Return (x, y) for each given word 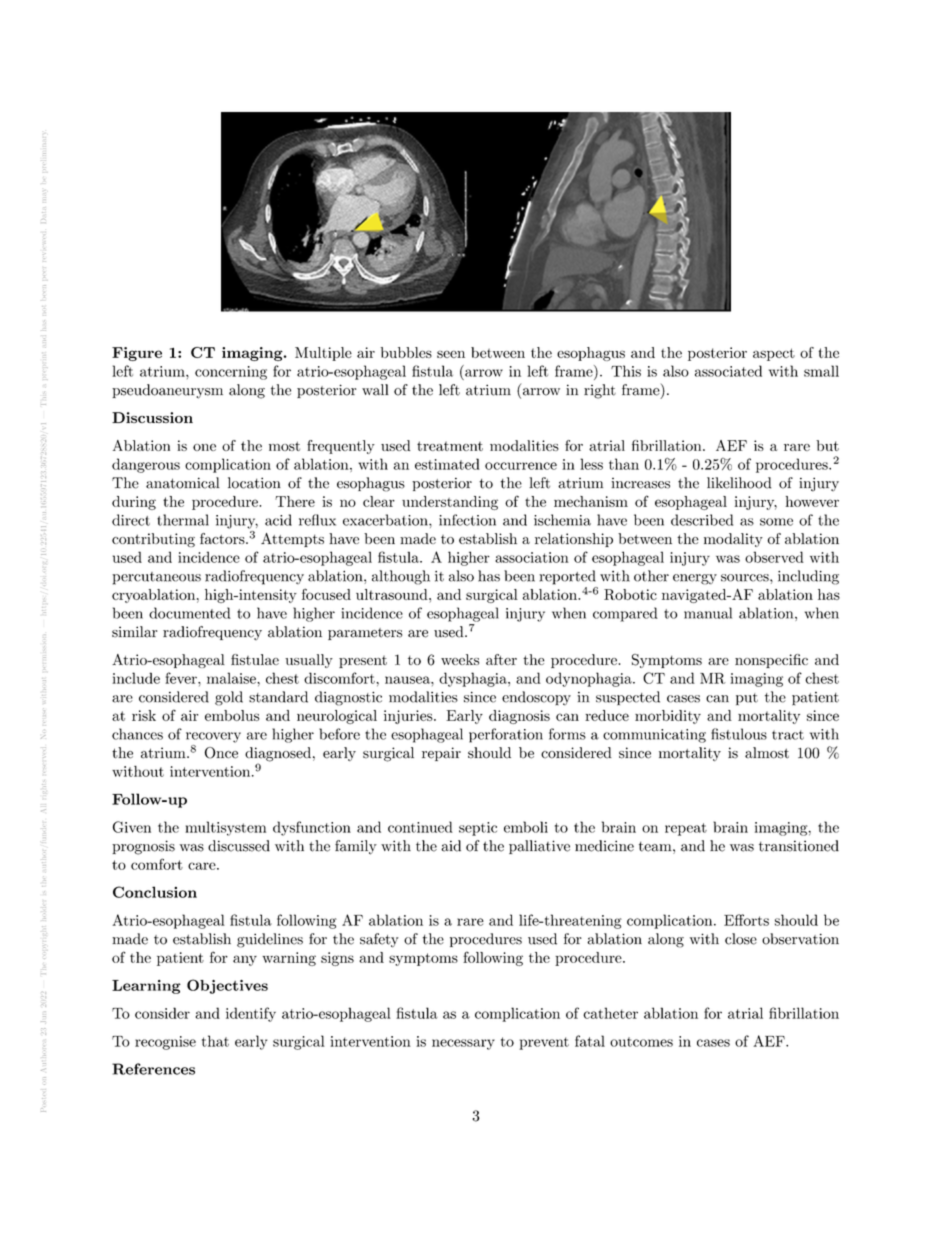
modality (733, 540)
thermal (183, 520)
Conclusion (155, 892)
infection (467, 520)
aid (451, 846)
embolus (232, 715)
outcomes (641, 1042)
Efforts (746, 920)
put (747, 699)
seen (451, 354)
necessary (463, 1044)
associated (728, 371)
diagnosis (519, 717)
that (215, 1041)
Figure (137, 354)
